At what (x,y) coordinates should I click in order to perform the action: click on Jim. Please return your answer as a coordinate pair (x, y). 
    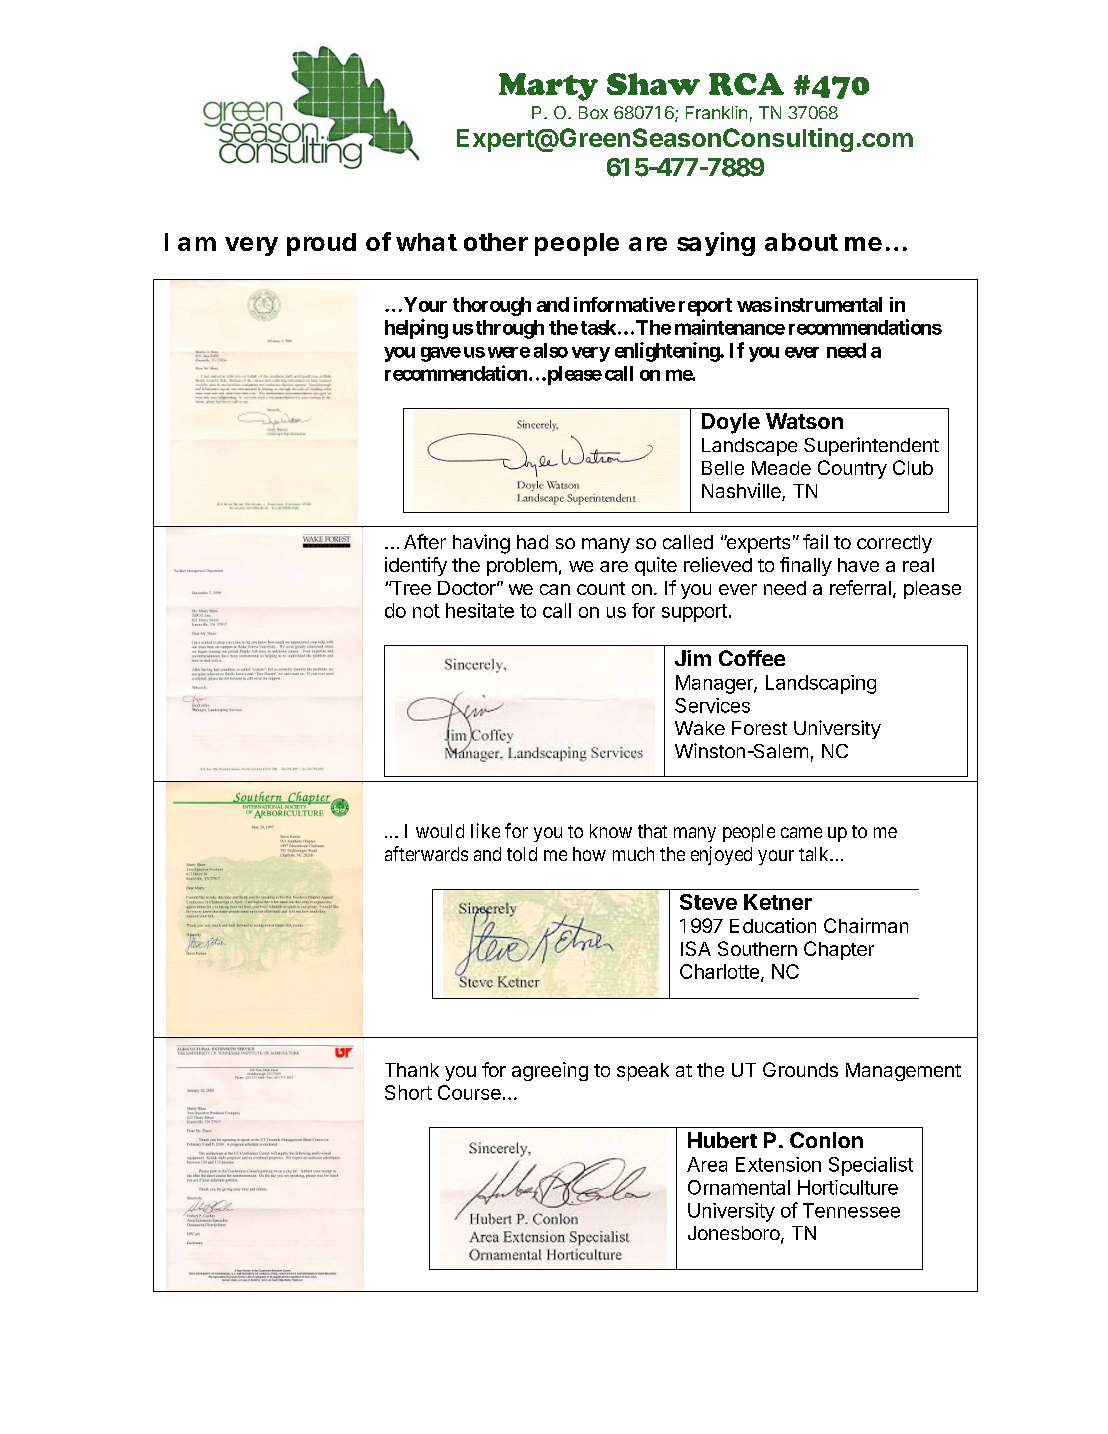
    Looking at the image, I should click on (693, 658).
